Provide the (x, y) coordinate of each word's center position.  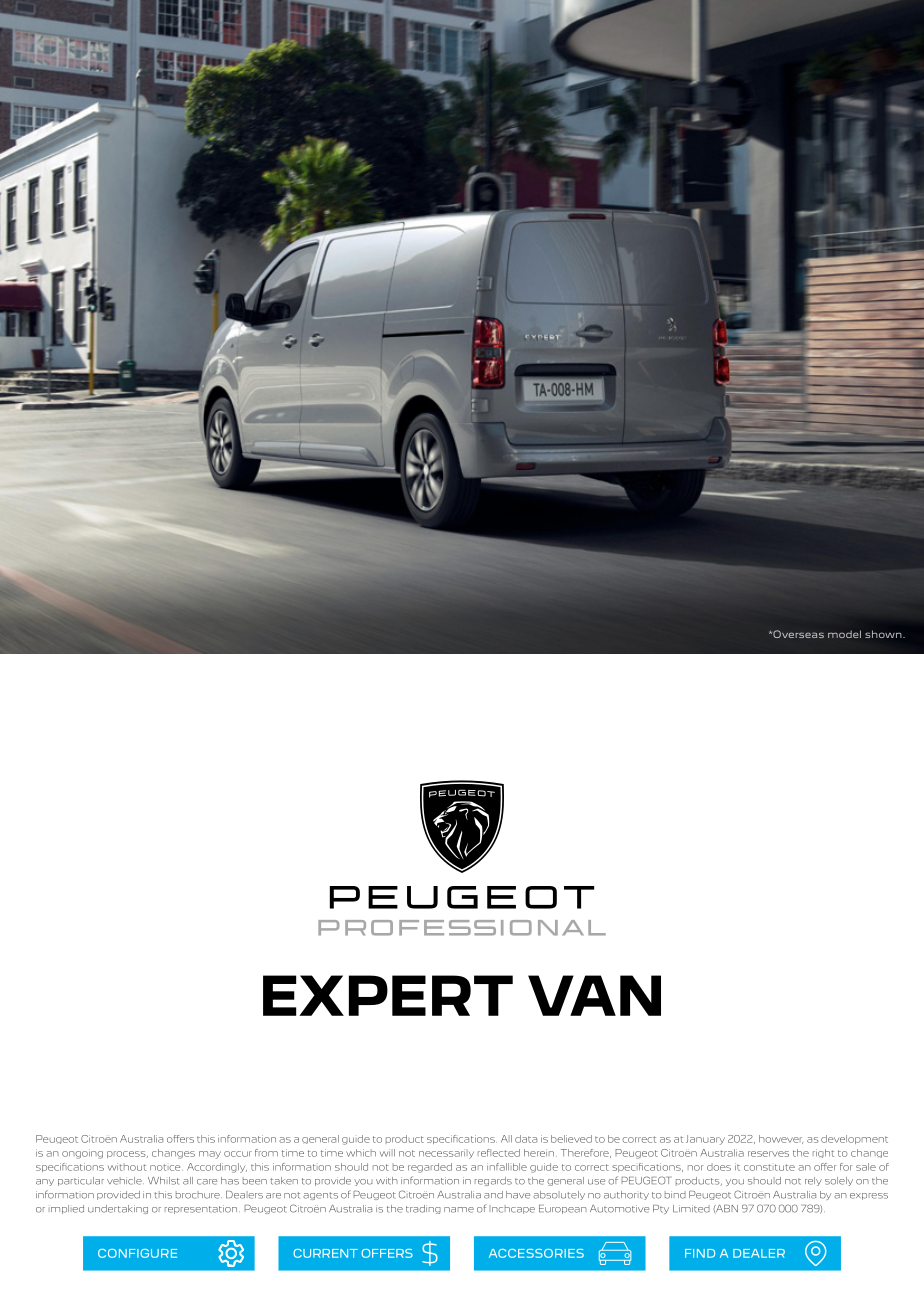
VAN (594, 995)
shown (884, 634)
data (526, 1139)
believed (571, 1139)
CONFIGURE (137, 1253)
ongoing (82, 1154)
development (854, 1139)
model (844, 634)
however (781, 1139)
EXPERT (388, 995)
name (459, 1210)
